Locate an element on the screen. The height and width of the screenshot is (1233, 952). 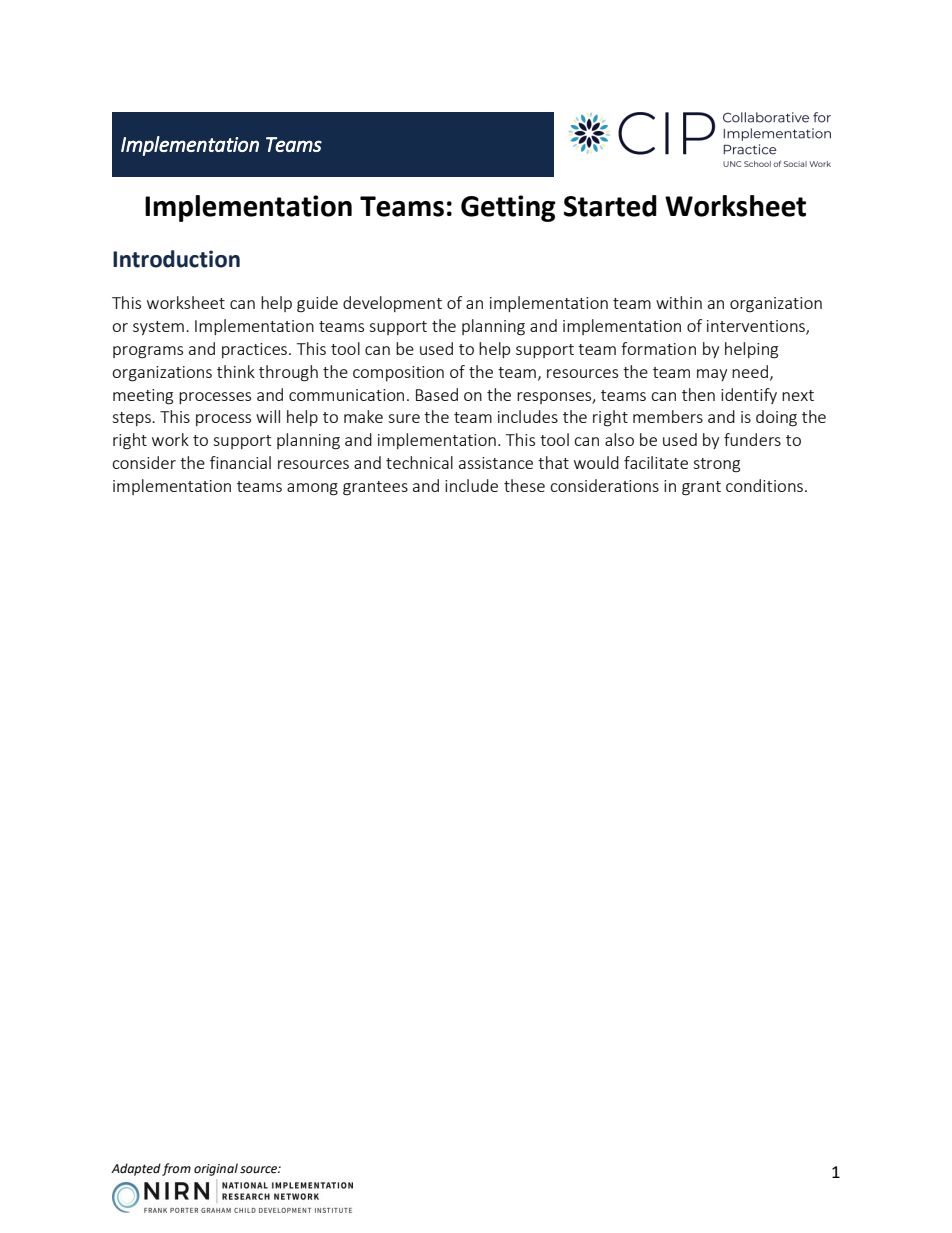
financial is located at coordinates (240, 462).
